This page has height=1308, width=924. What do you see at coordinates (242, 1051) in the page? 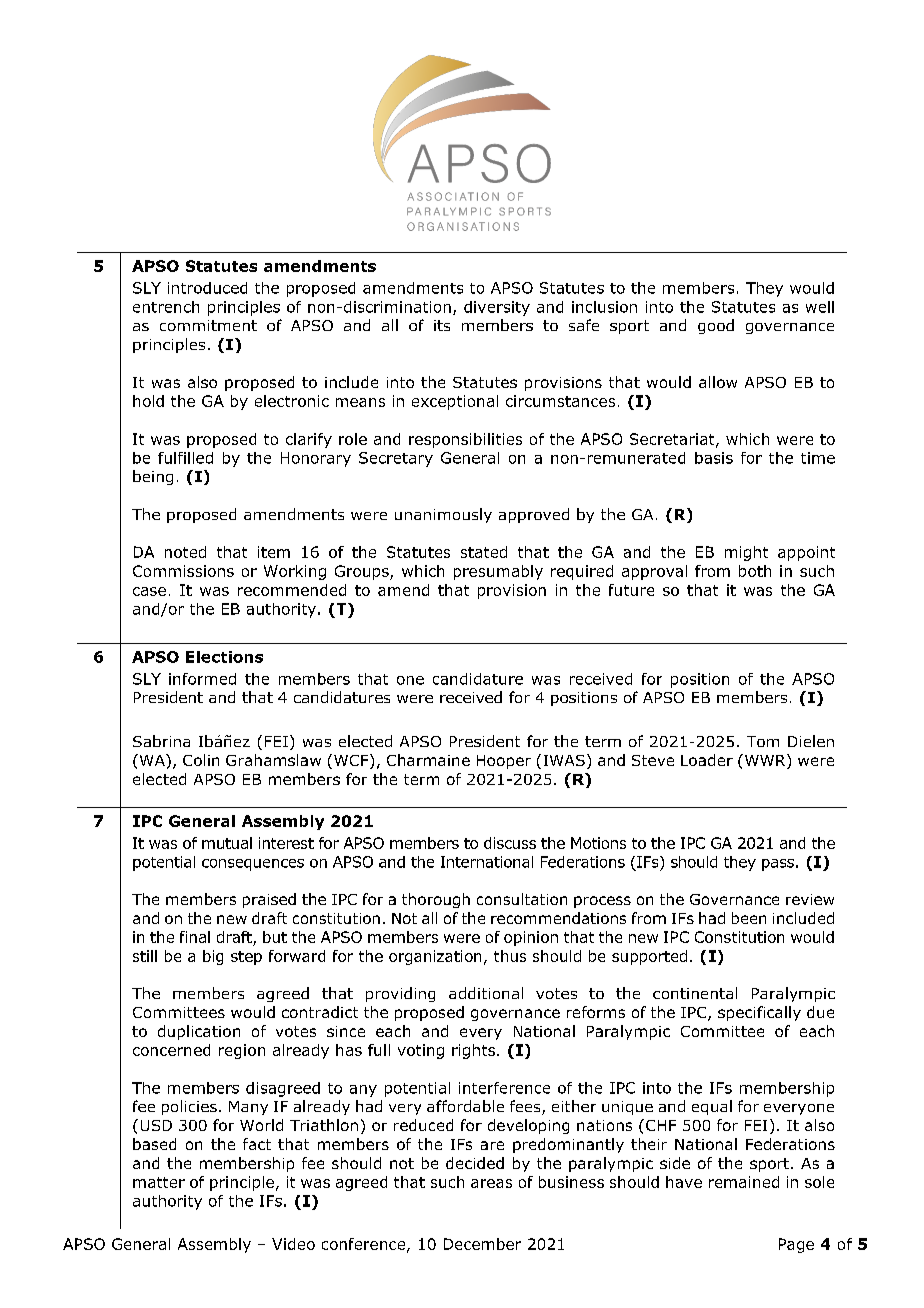
I see `region` at bounding box center [242, 1051].
